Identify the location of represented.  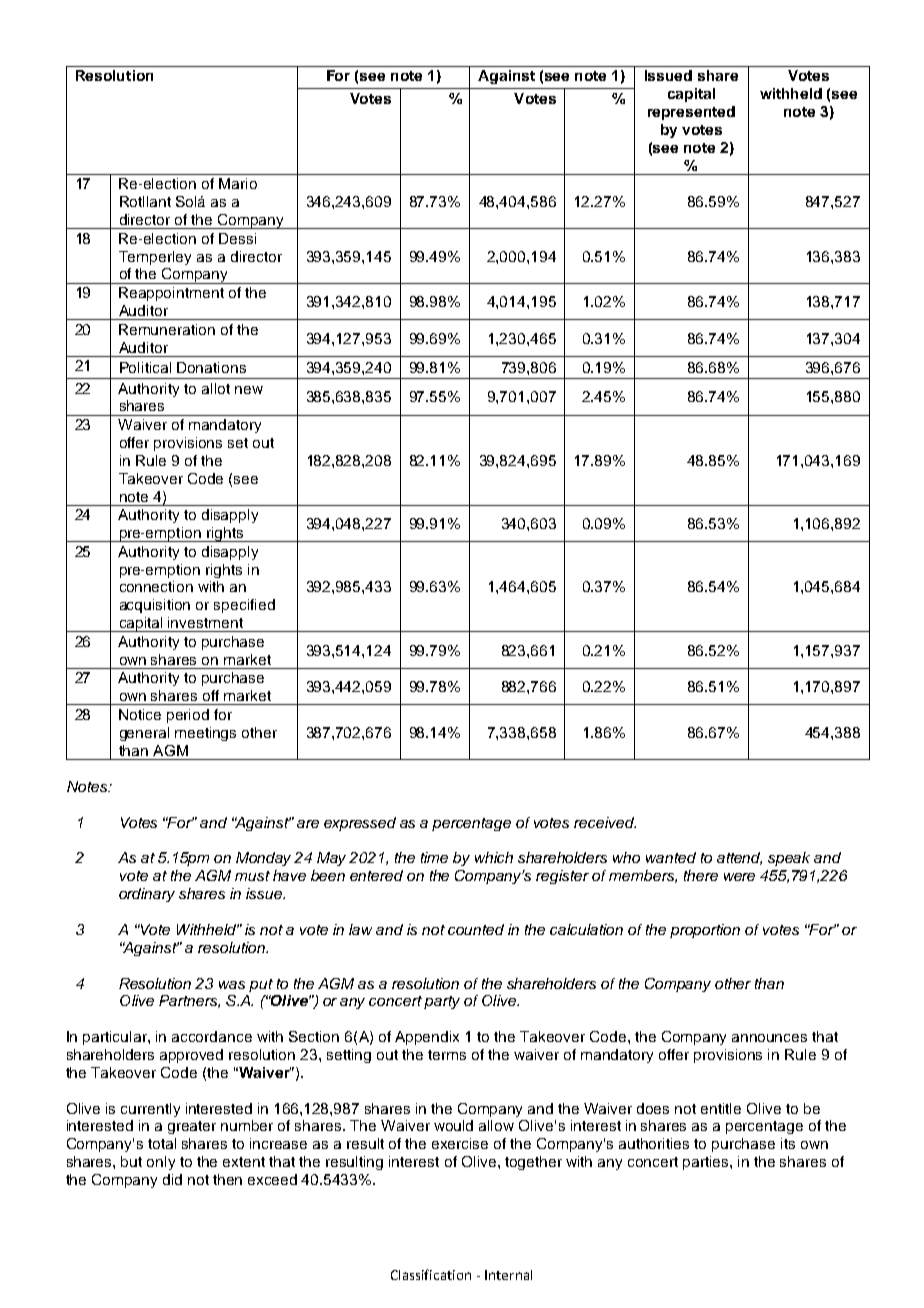
(691, 113).
